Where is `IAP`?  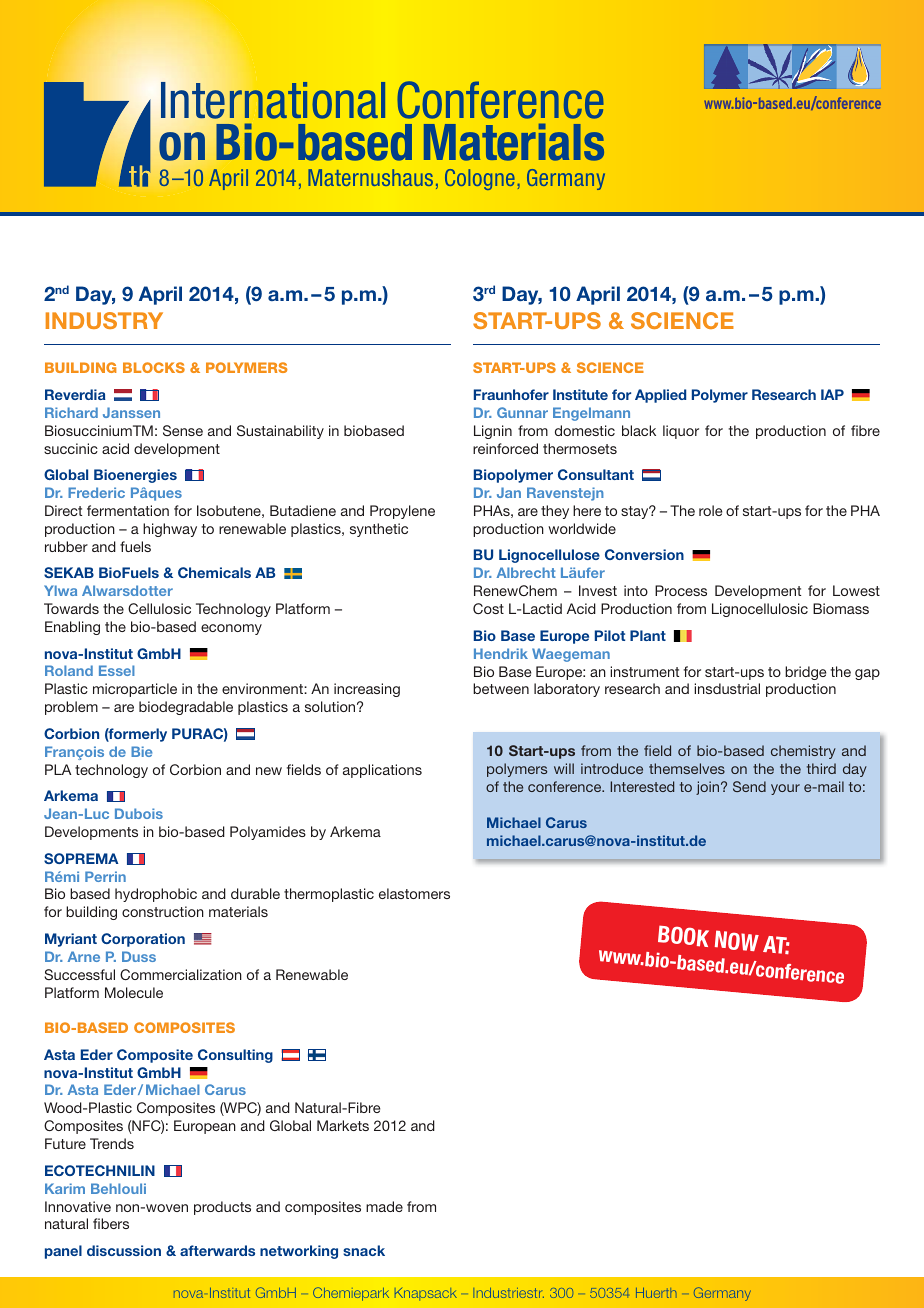
IAP is located at coordinates (832, 394).
